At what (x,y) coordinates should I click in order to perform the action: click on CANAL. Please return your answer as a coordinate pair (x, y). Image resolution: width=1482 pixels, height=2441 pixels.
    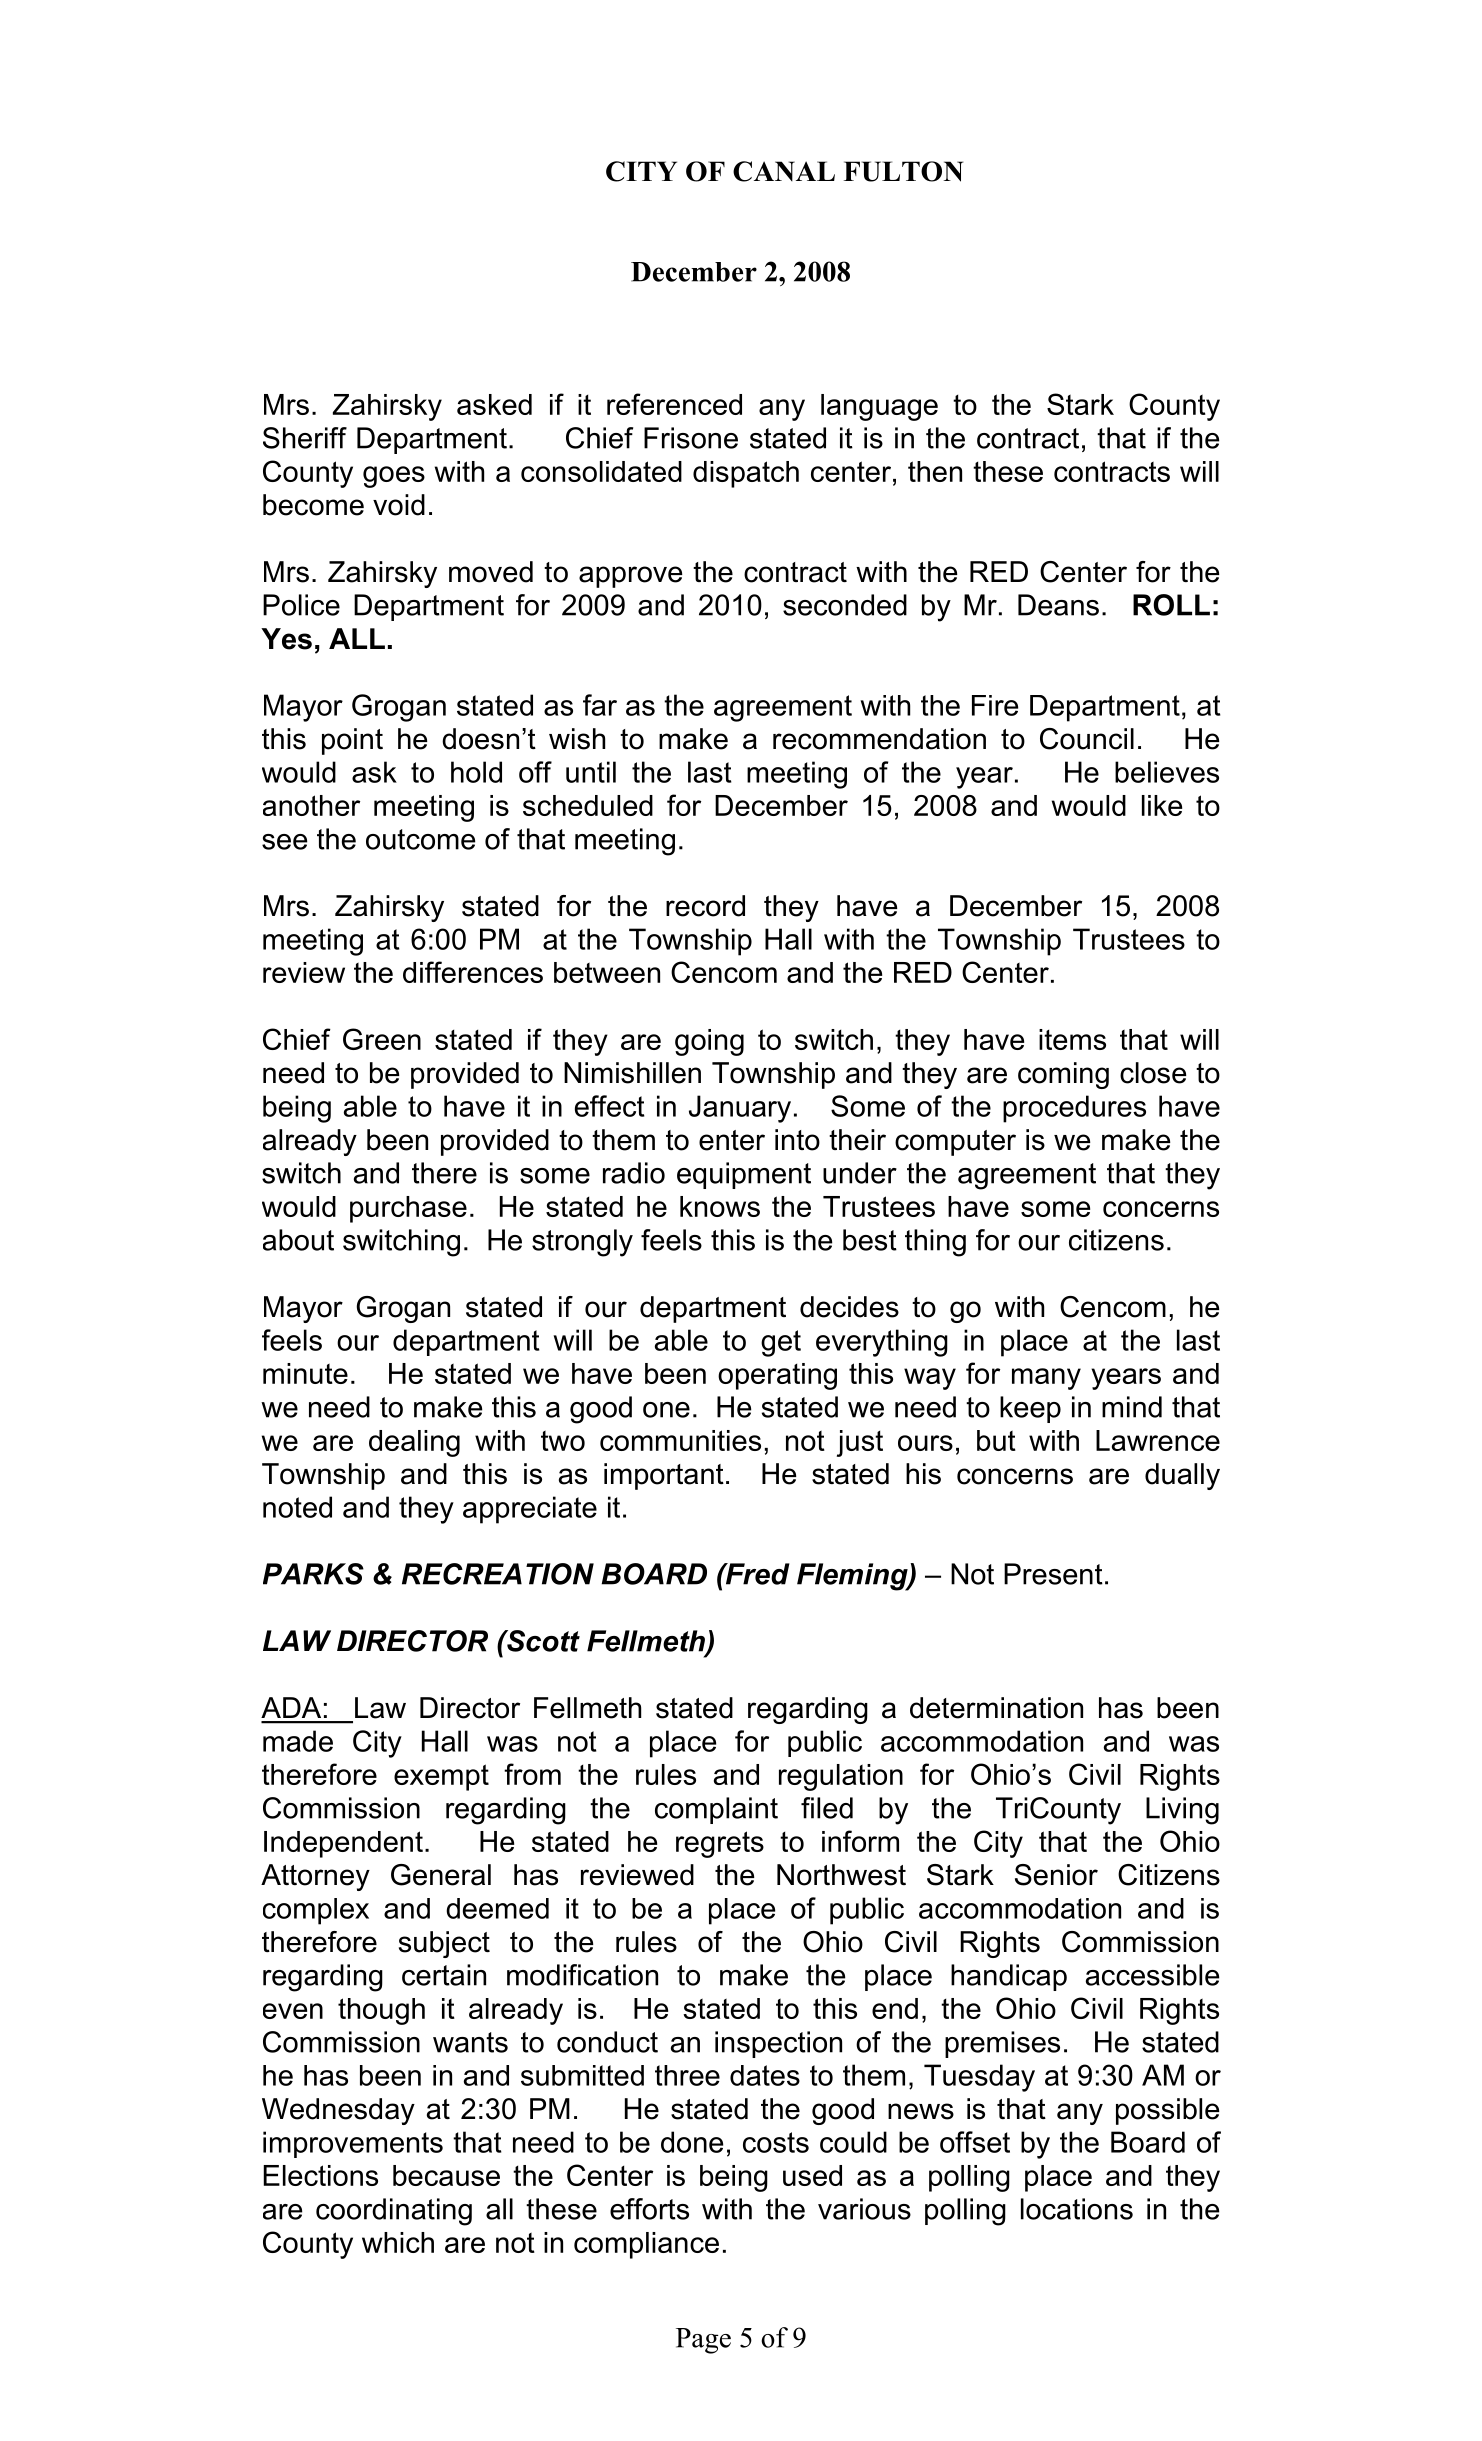
    Looking at the image, I should click on (784, 171).
